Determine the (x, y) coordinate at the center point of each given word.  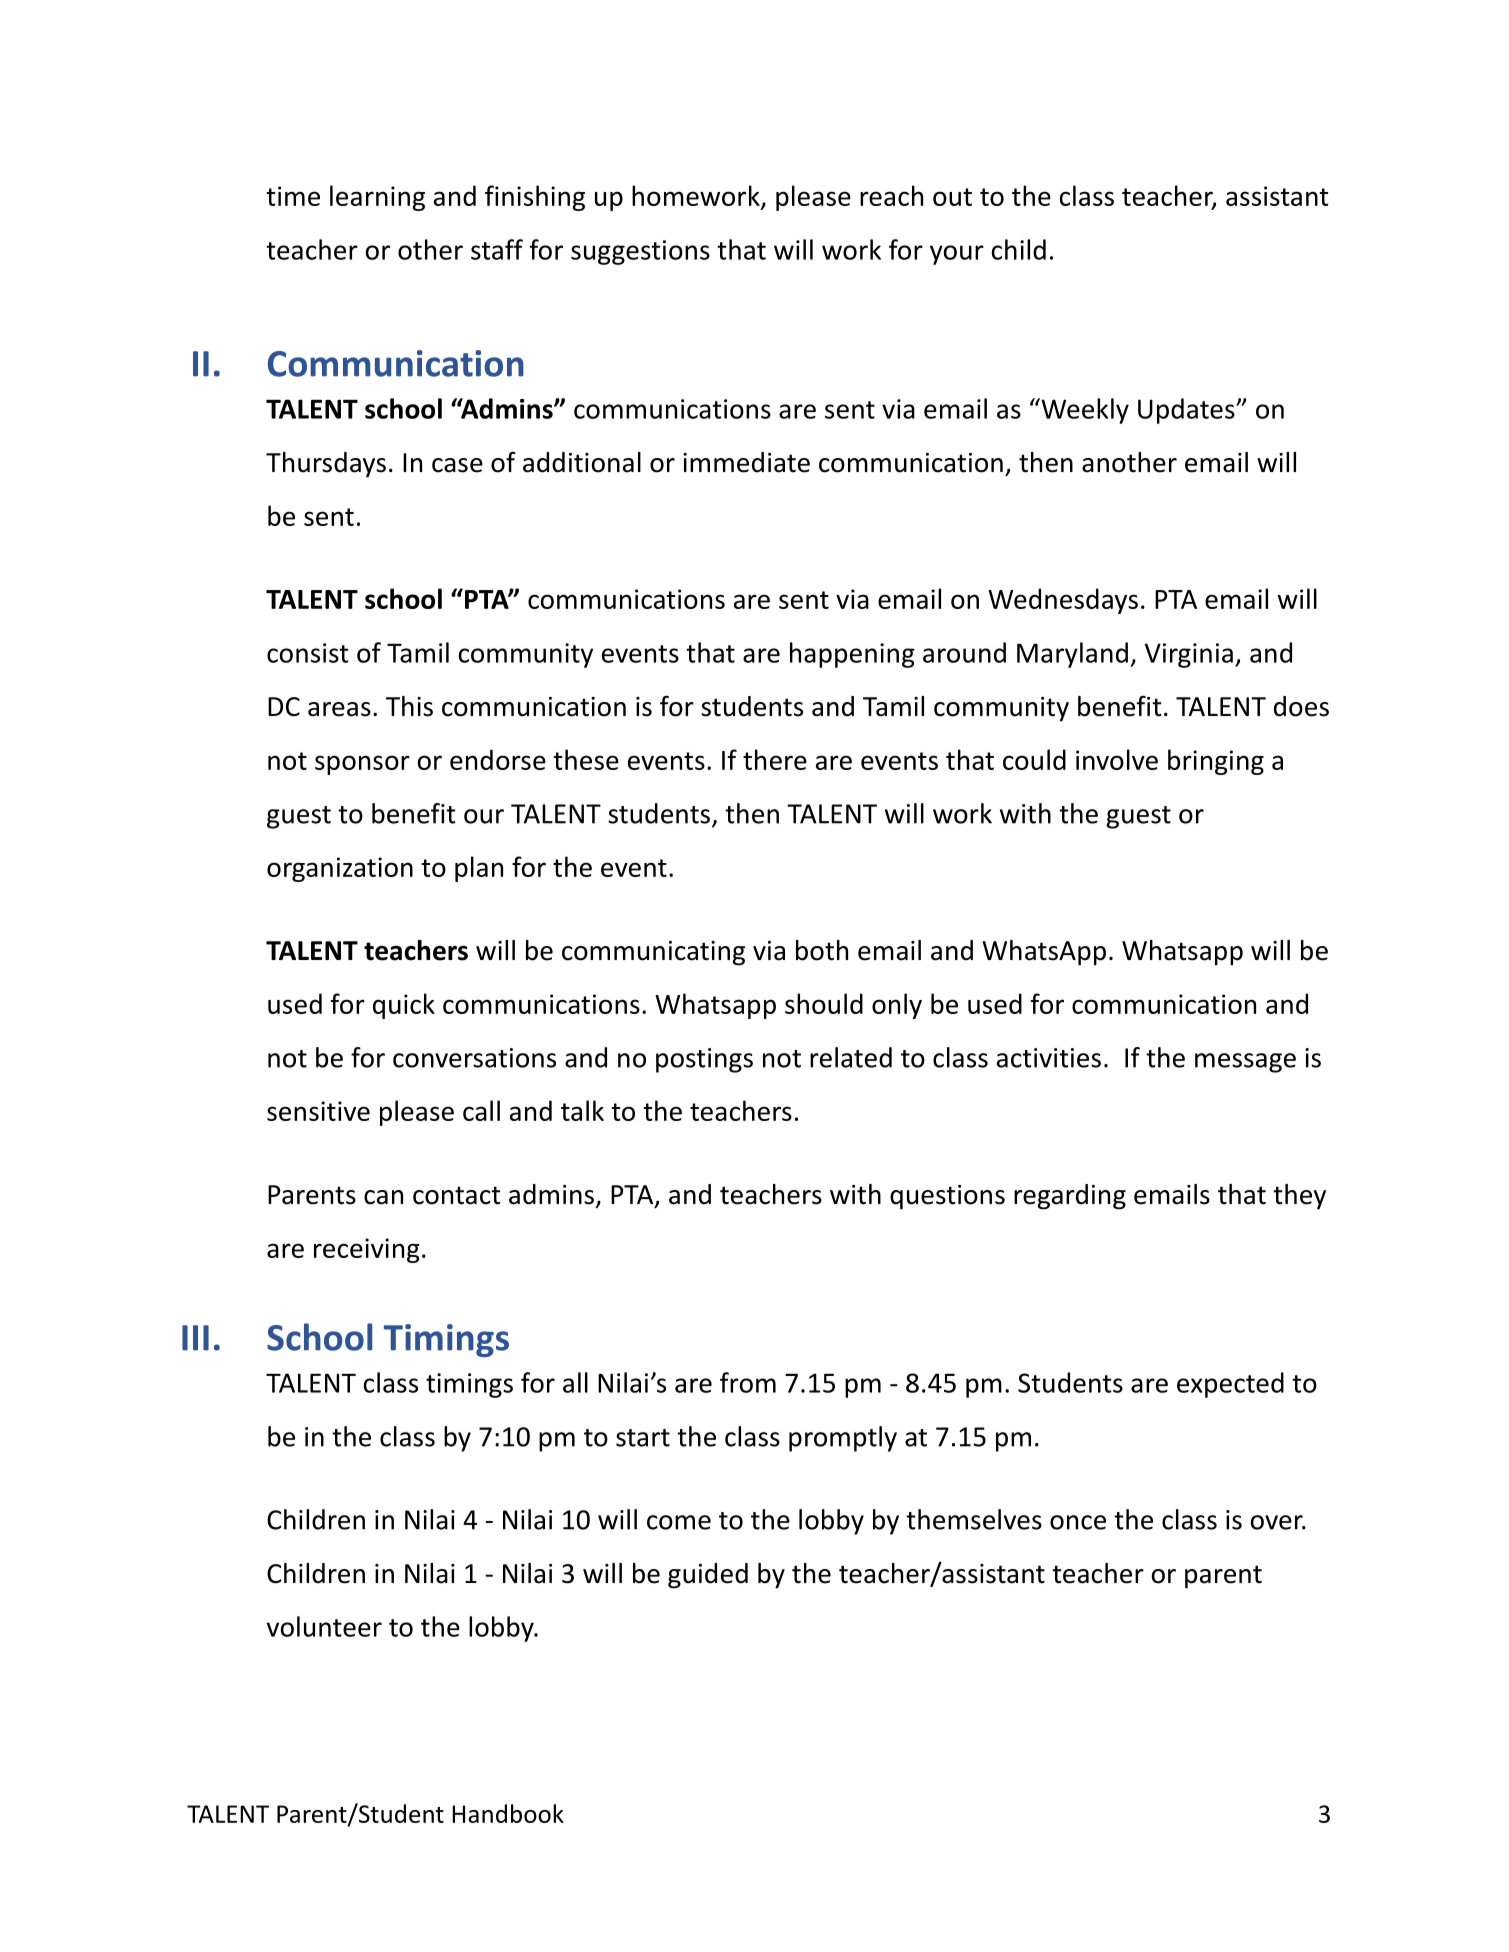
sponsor (362, 765)
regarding (1070, 1197)
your (957, 255)
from (748, 1382)
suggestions (640, 252)
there (775, 759)
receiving (367, 1250)
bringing (1216, 762)
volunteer (324, 1626)
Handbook (508, 1813)
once (1078, 1522)
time (293, 196)
